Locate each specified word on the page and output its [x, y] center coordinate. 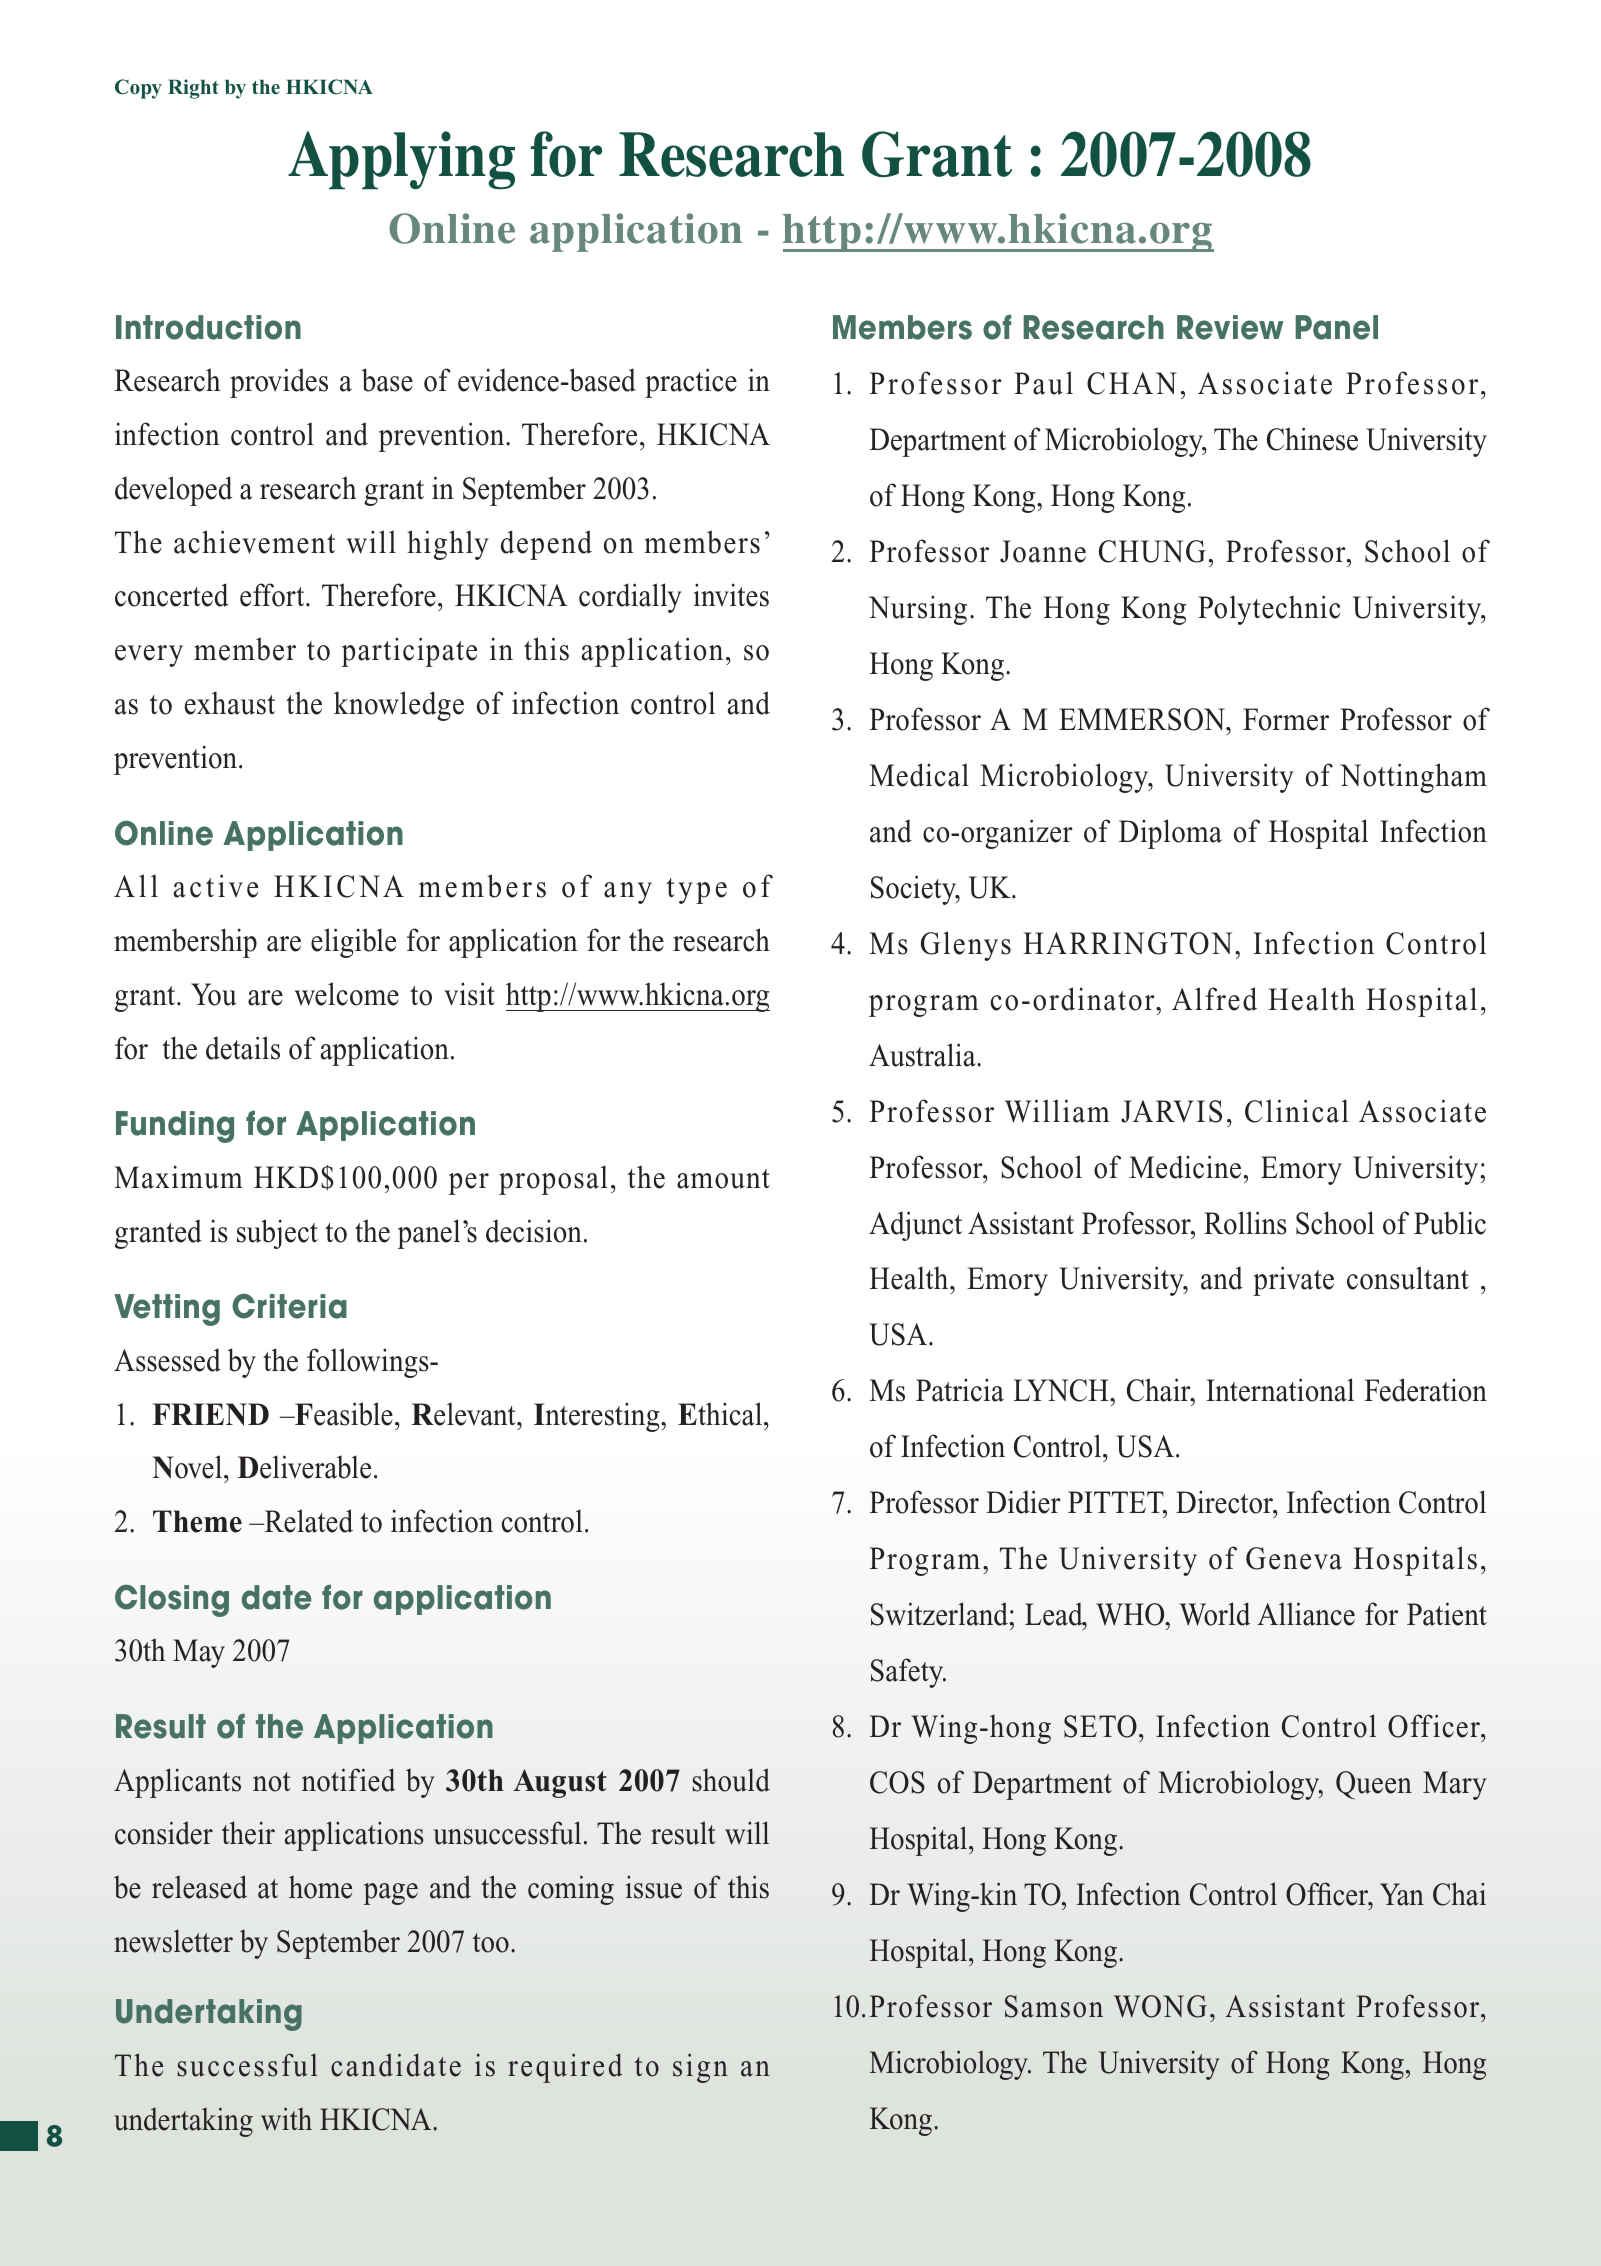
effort [273, 595]
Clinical [1296, 1111]
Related [307, 1521]
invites [731, 595]
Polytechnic [1269, 610]
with [286, 2119]
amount [723, 1179]
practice [691, 383]
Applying [401, 160]
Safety [908, 1673]
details [243, 1048]
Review [1230, 327]
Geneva [1294, 1558]
